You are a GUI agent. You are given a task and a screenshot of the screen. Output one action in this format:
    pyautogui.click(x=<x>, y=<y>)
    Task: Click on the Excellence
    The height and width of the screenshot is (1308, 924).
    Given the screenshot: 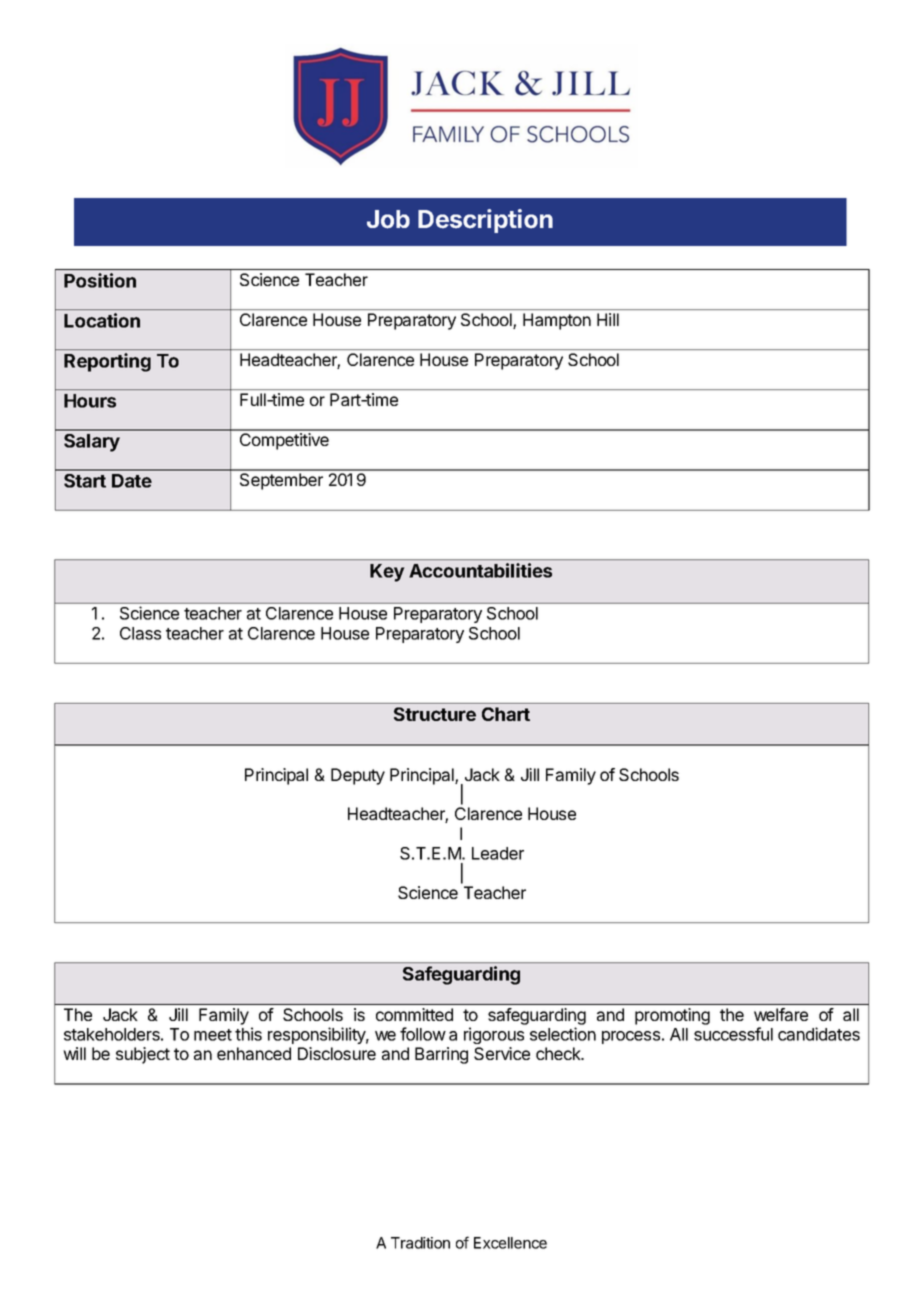 What is the action you would take?
    pyautogui.click(x=510, y=1243)
